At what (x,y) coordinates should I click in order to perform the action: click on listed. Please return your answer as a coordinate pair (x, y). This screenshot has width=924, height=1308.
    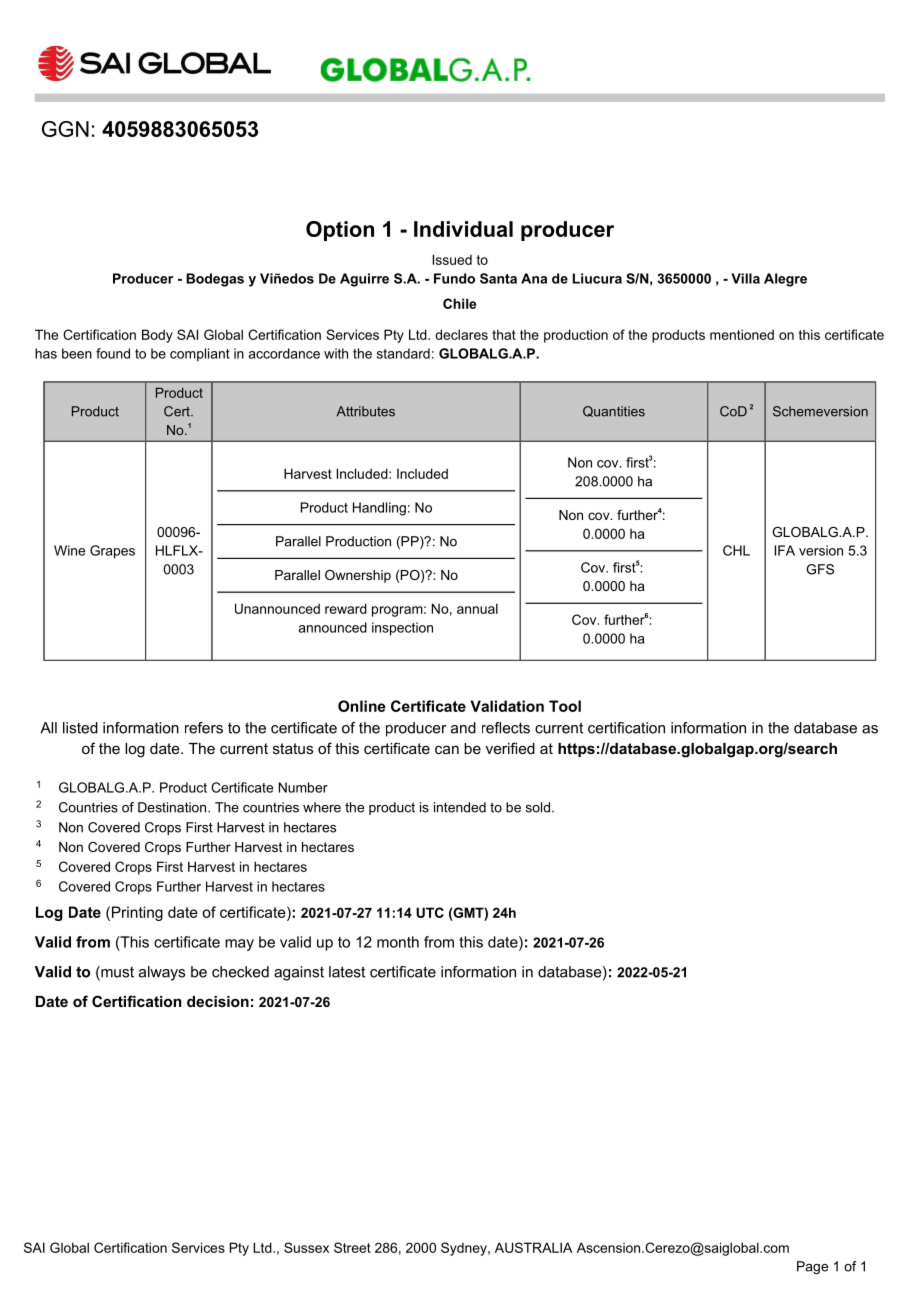
    Looking at the image, I should click on (80, 728).
